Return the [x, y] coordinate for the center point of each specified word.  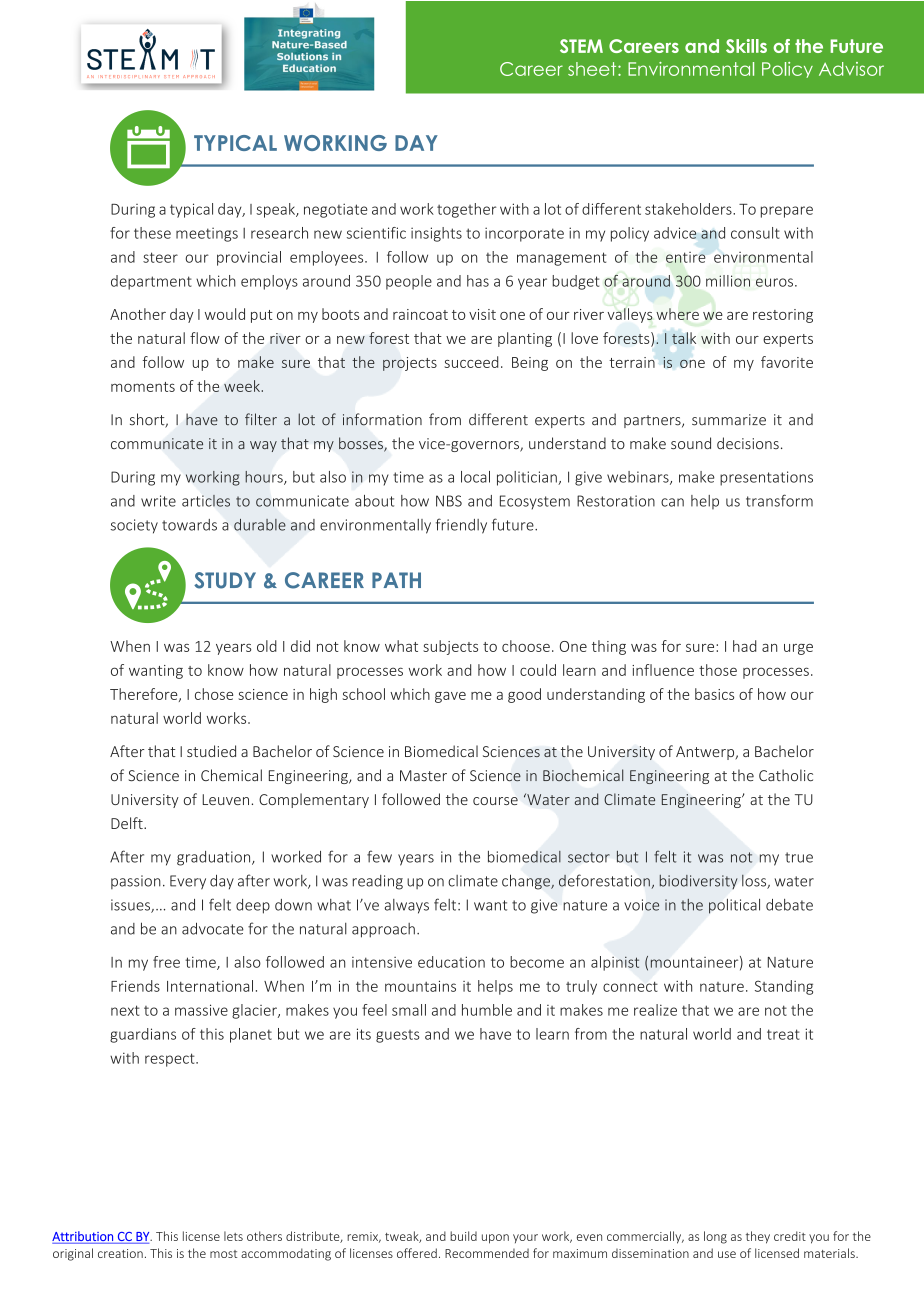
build [463, 1236]
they [758, 1237]
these [152, 233]
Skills [746, 46]
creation [120, 1253]
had [745, 646]
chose [214, 694]
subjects [450, 647]
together [466, 210]
